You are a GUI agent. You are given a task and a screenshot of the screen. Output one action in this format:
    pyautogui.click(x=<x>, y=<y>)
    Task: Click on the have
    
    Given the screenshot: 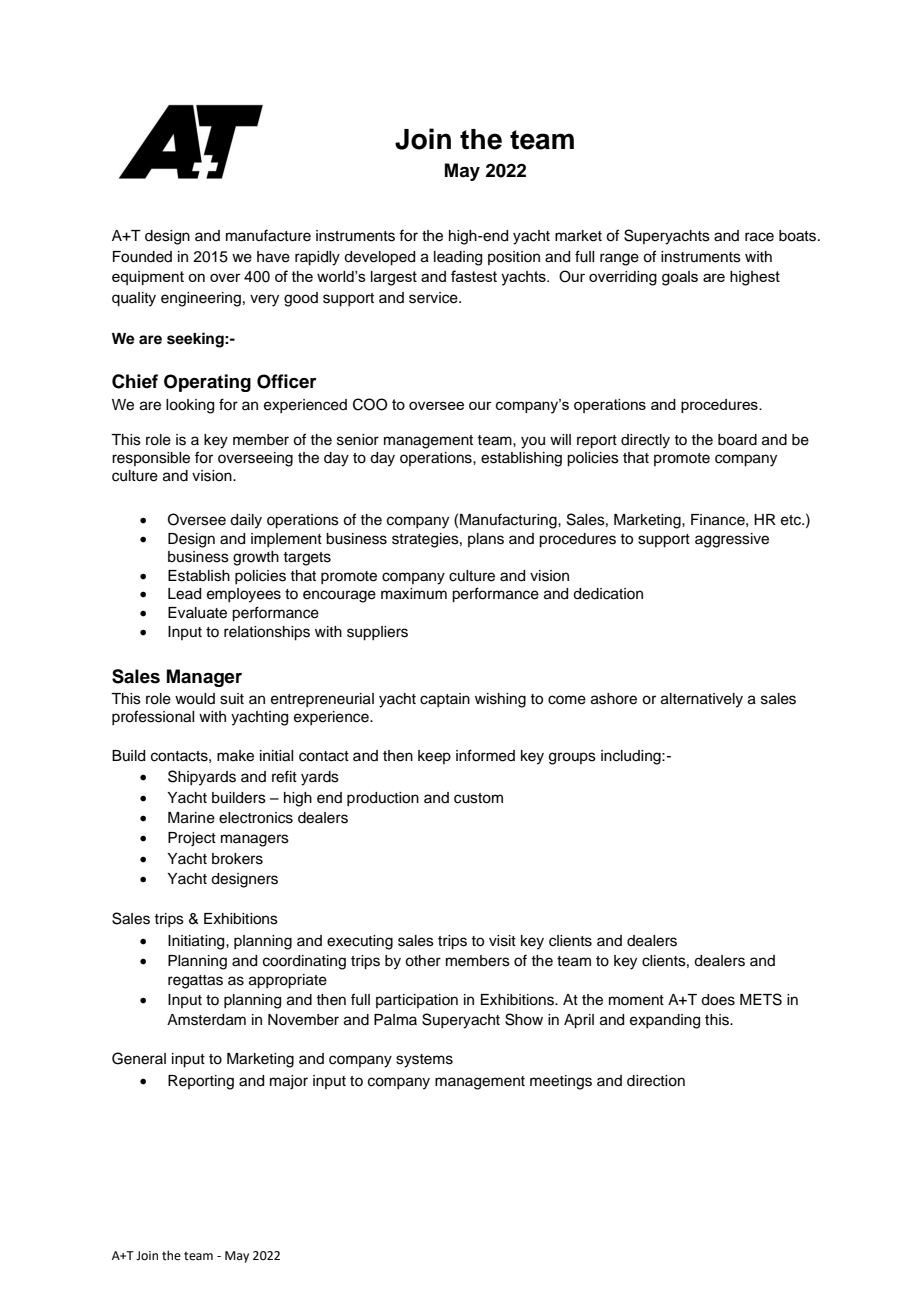 What is the action you would take?
    pyautogui.click(x=273, y=257)
